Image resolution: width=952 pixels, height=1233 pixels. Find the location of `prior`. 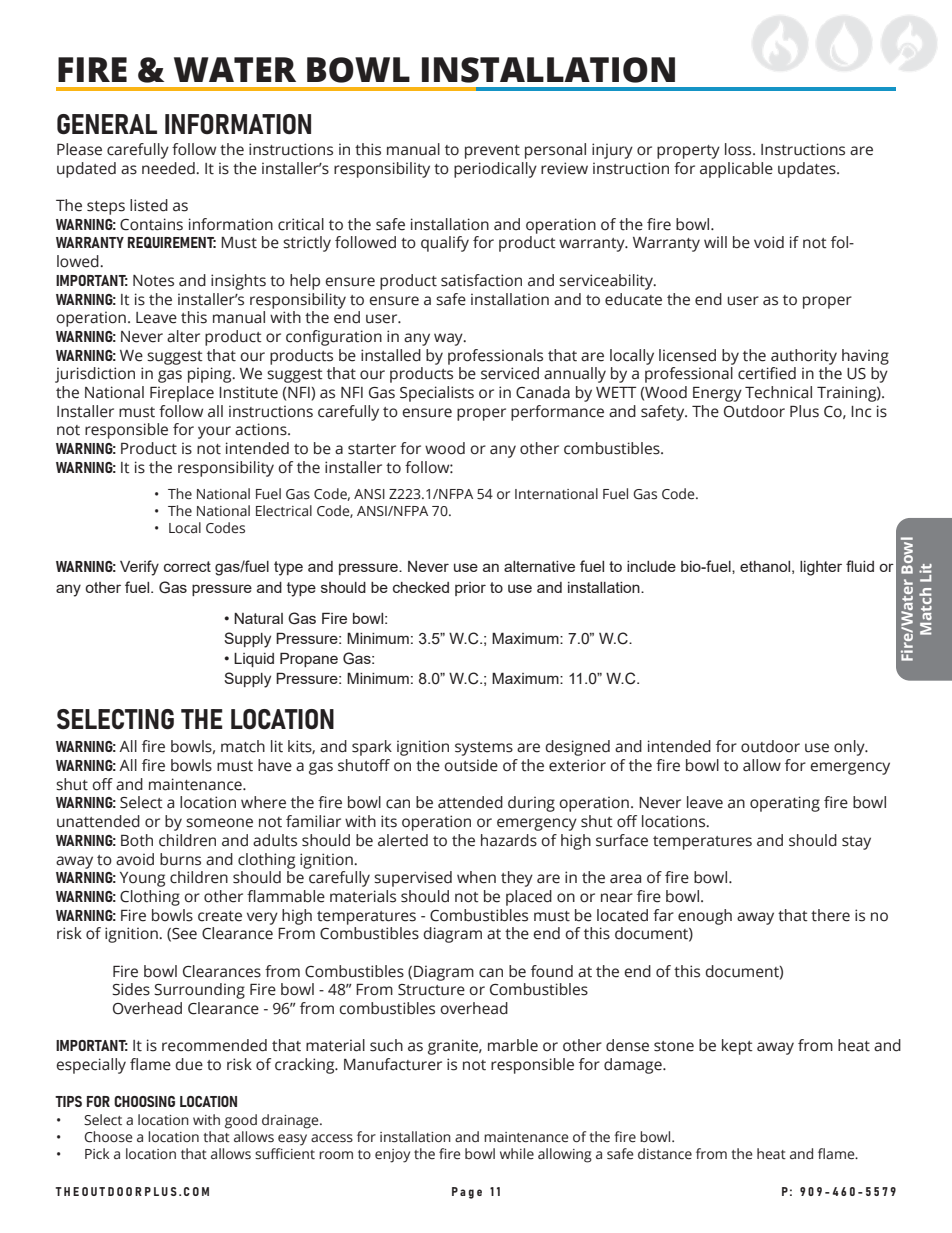

prior is located at coordinates (470, 589).
